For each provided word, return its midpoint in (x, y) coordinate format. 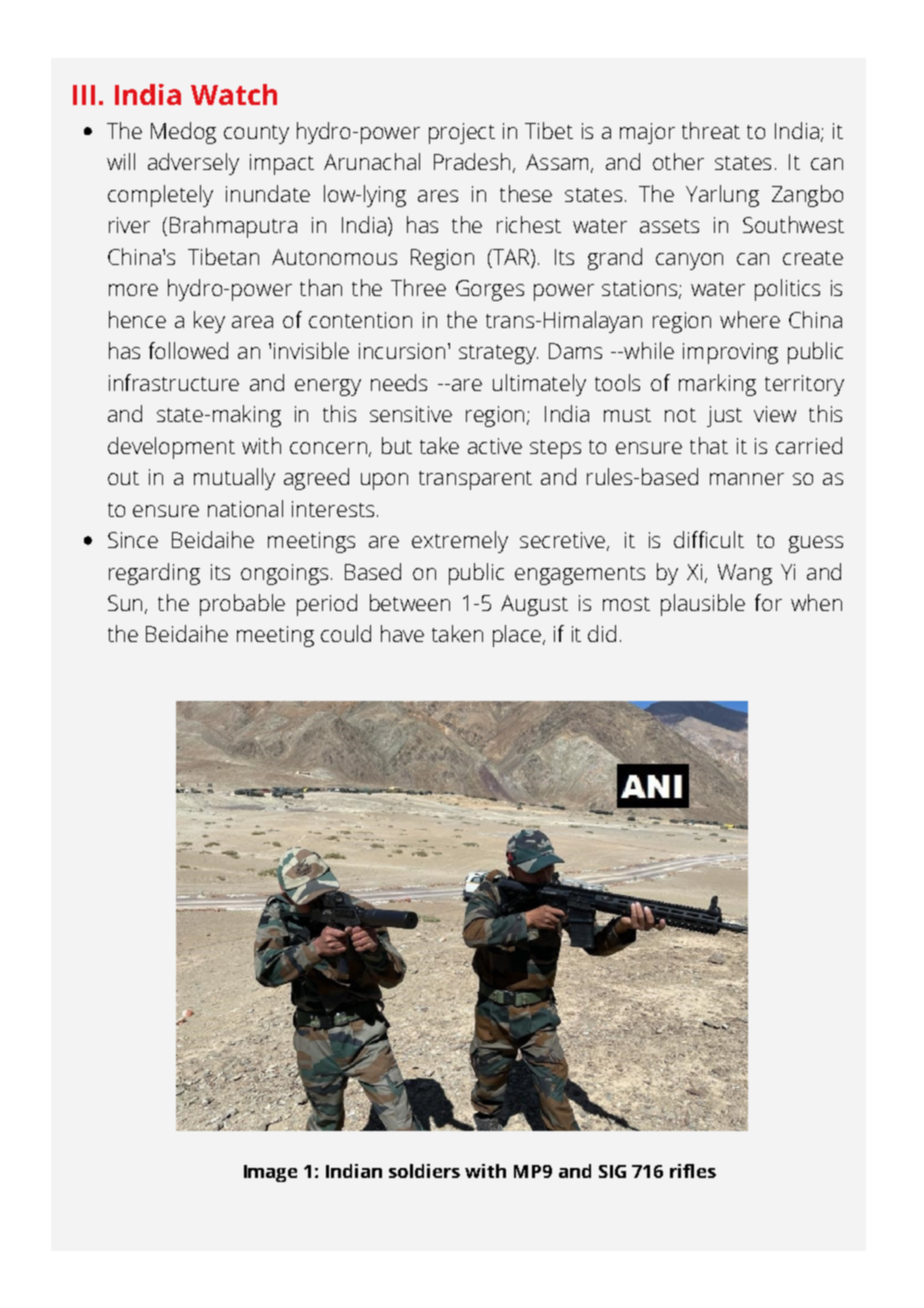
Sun (125, 603)
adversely (193, 164)
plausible (703, 605)
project (462, 133)
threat (711, 130)
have (402, 633)
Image (270, 1173)
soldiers (424, 1171)
